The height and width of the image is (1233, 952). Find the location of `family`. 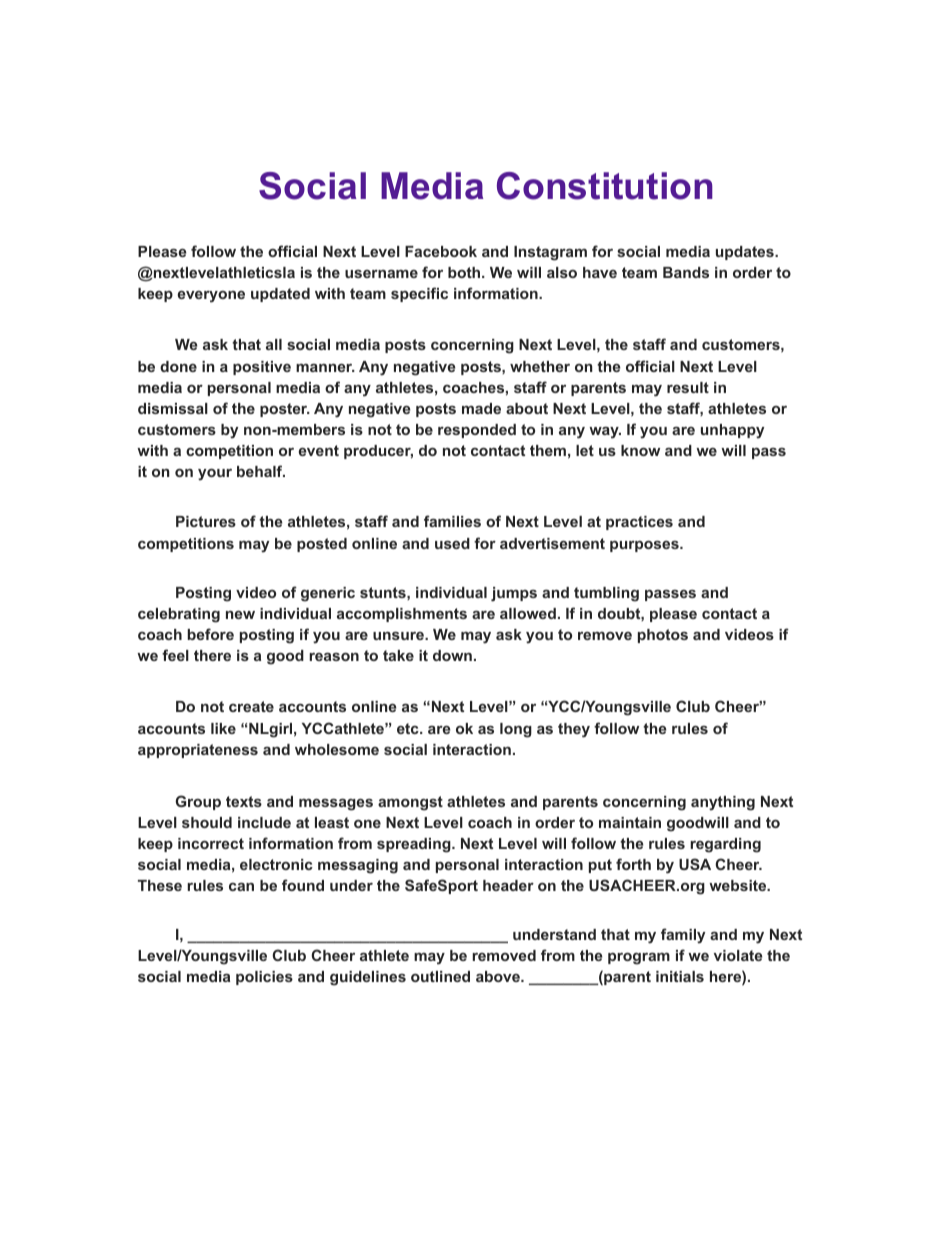

family is located at coordinates (683, 936).
